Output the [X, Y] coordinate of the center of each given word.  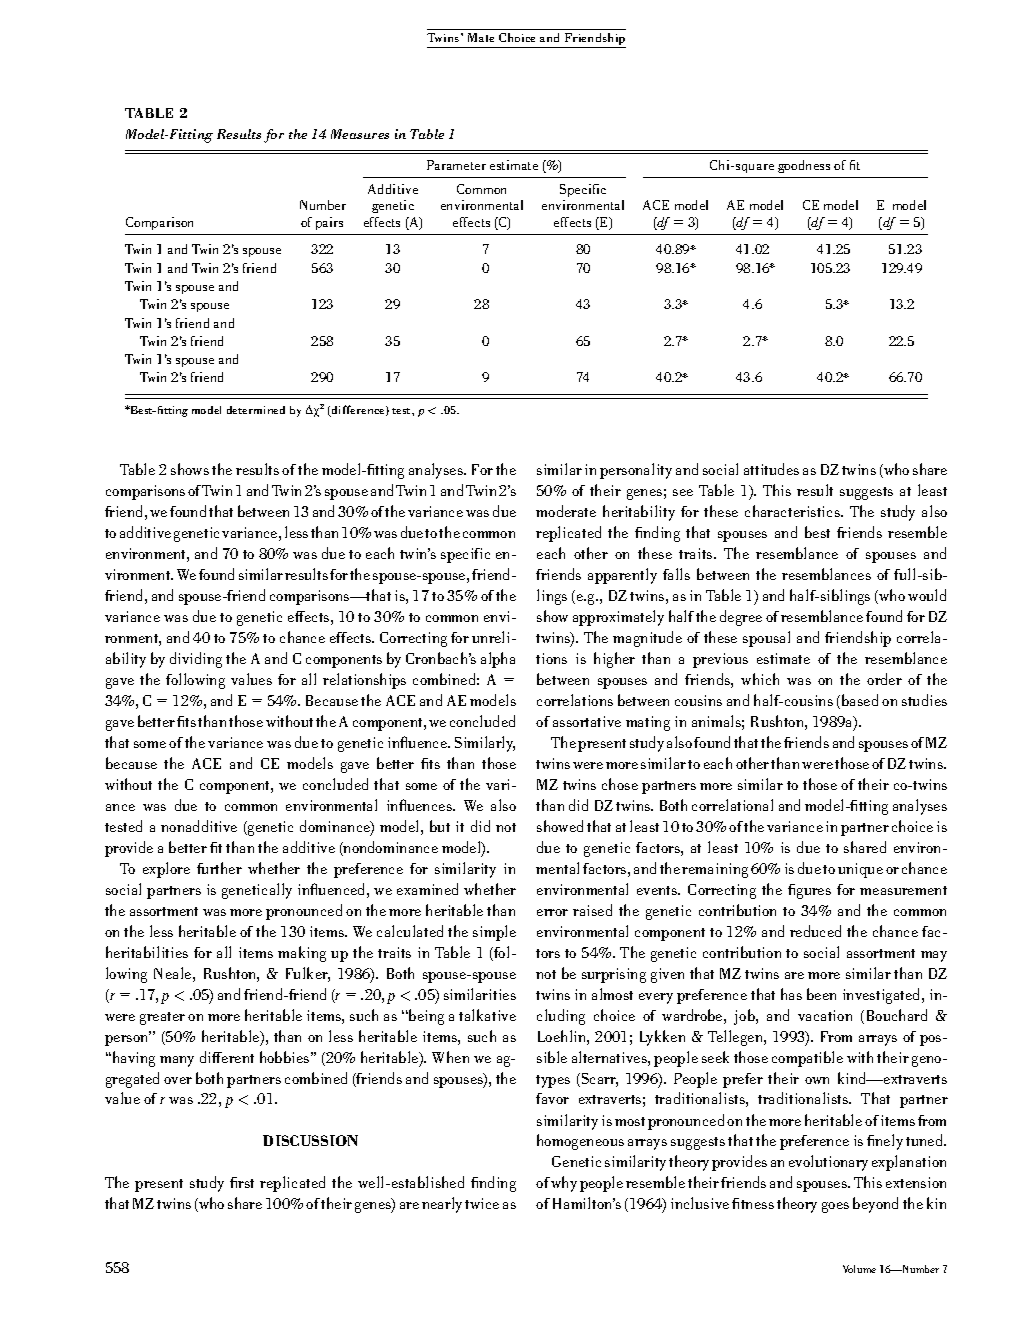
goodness [804, 166]
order [884, 679]
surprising [614, 975]
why [564, 1184]
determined [256, 410]
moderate [566, 511]
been [821, 994]
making [302, 954]
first [242, 1182]
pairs [329, 223]
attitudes [771, 469]
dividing [196, 660]
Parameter [456, 165]
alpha [498, 660]
